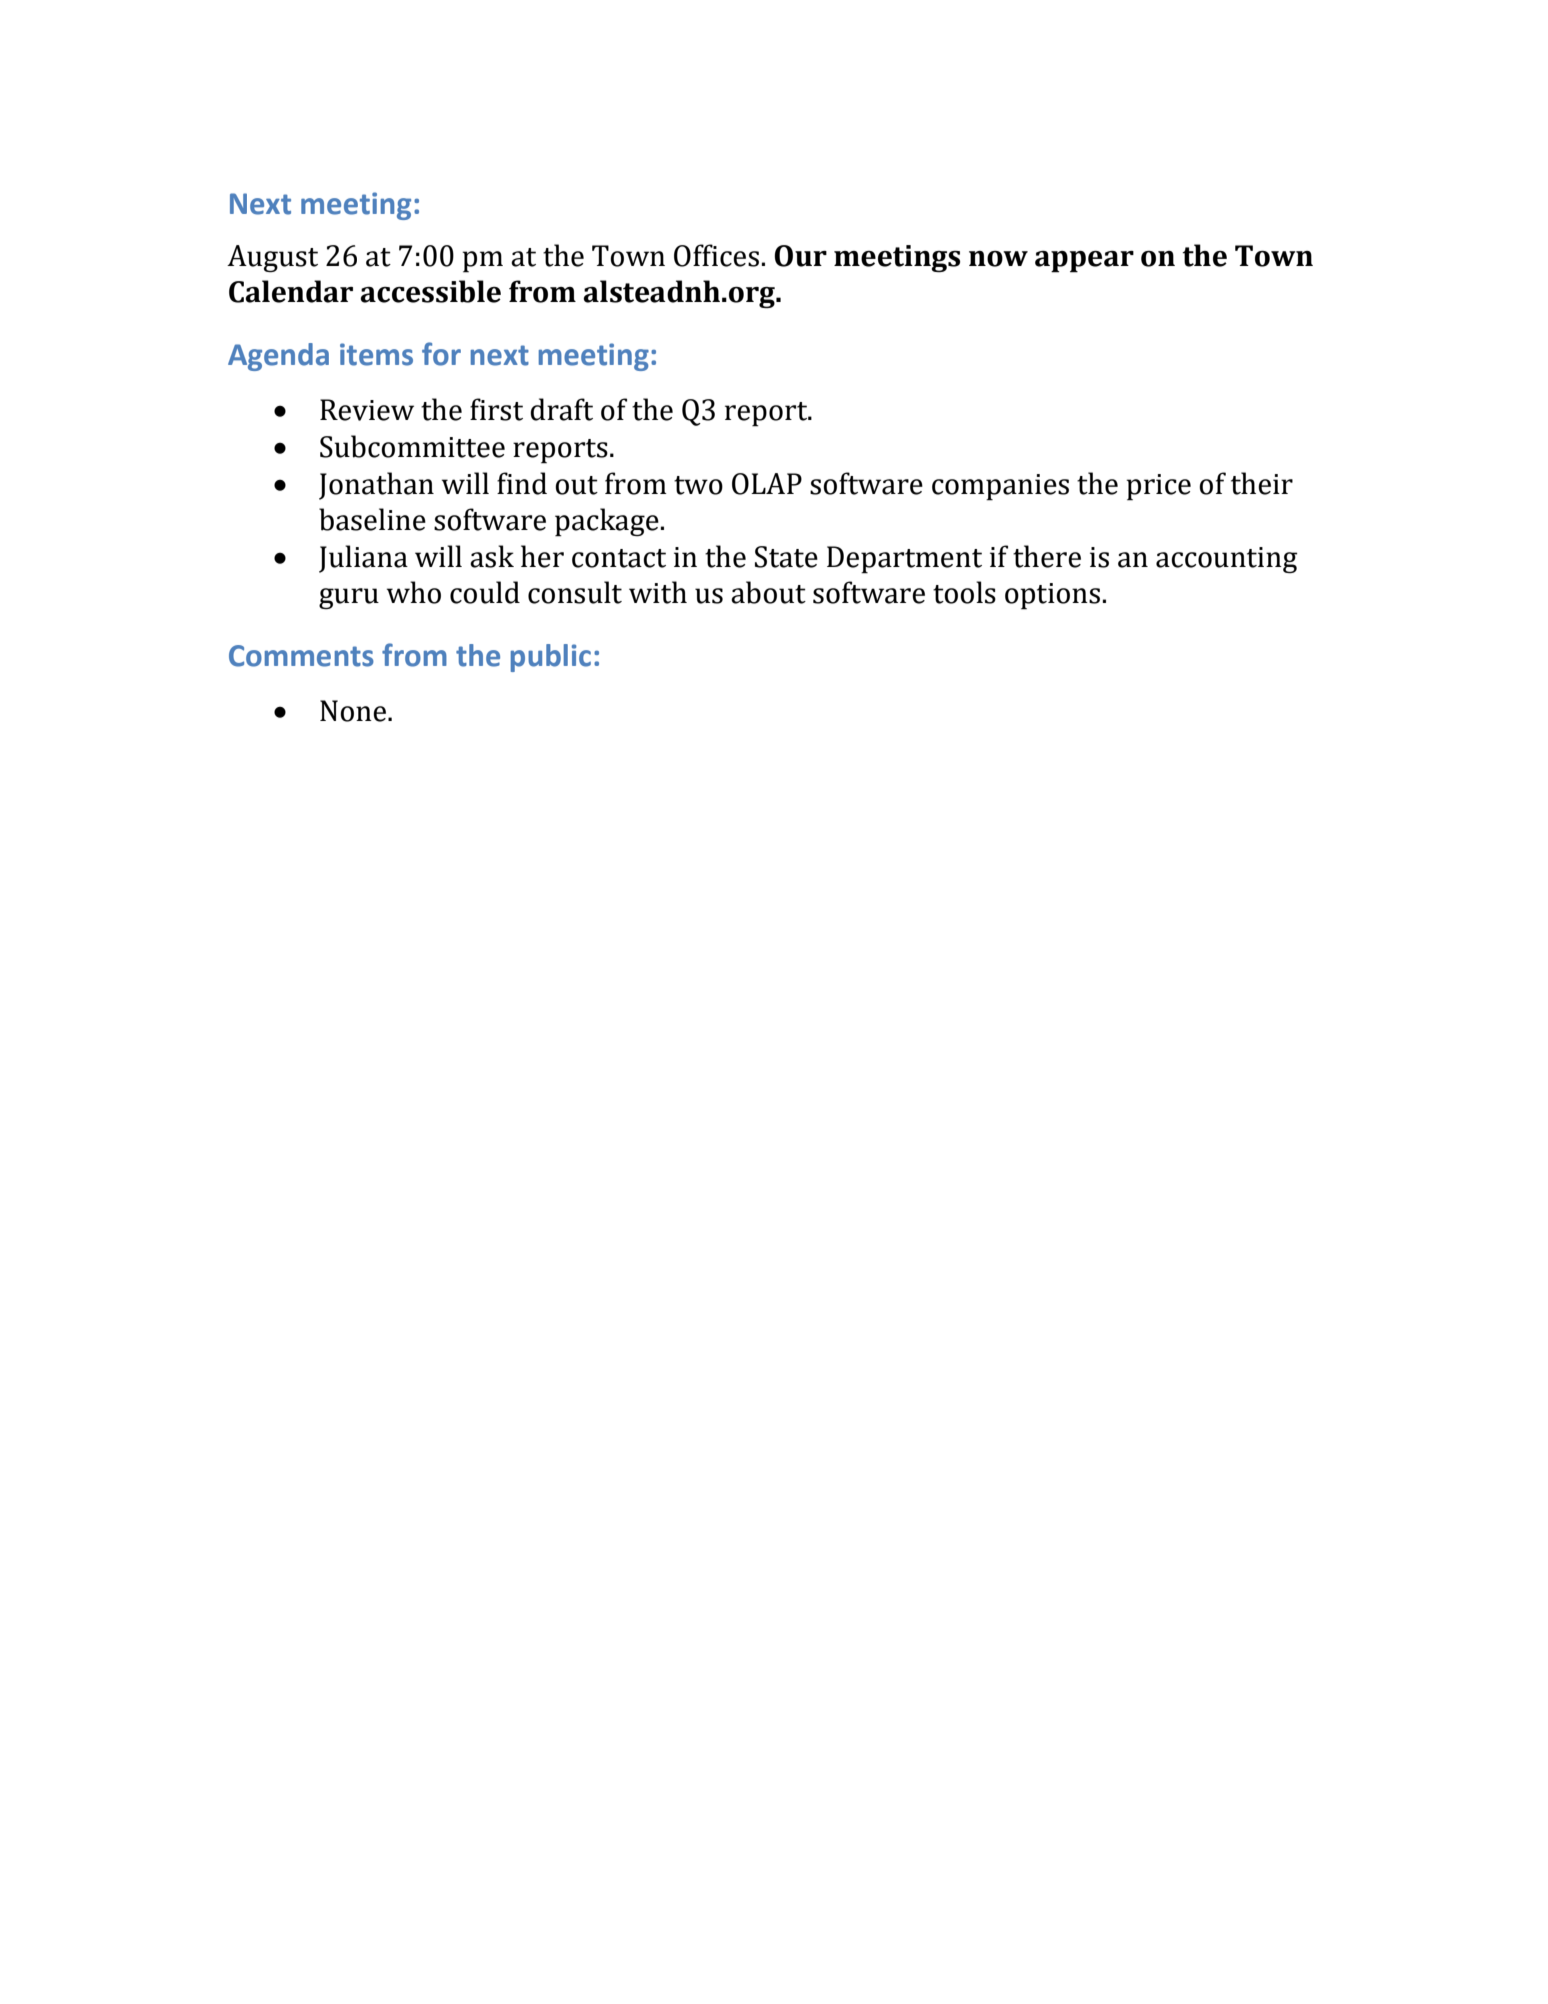  I want to click on None, so click(354, 711).
